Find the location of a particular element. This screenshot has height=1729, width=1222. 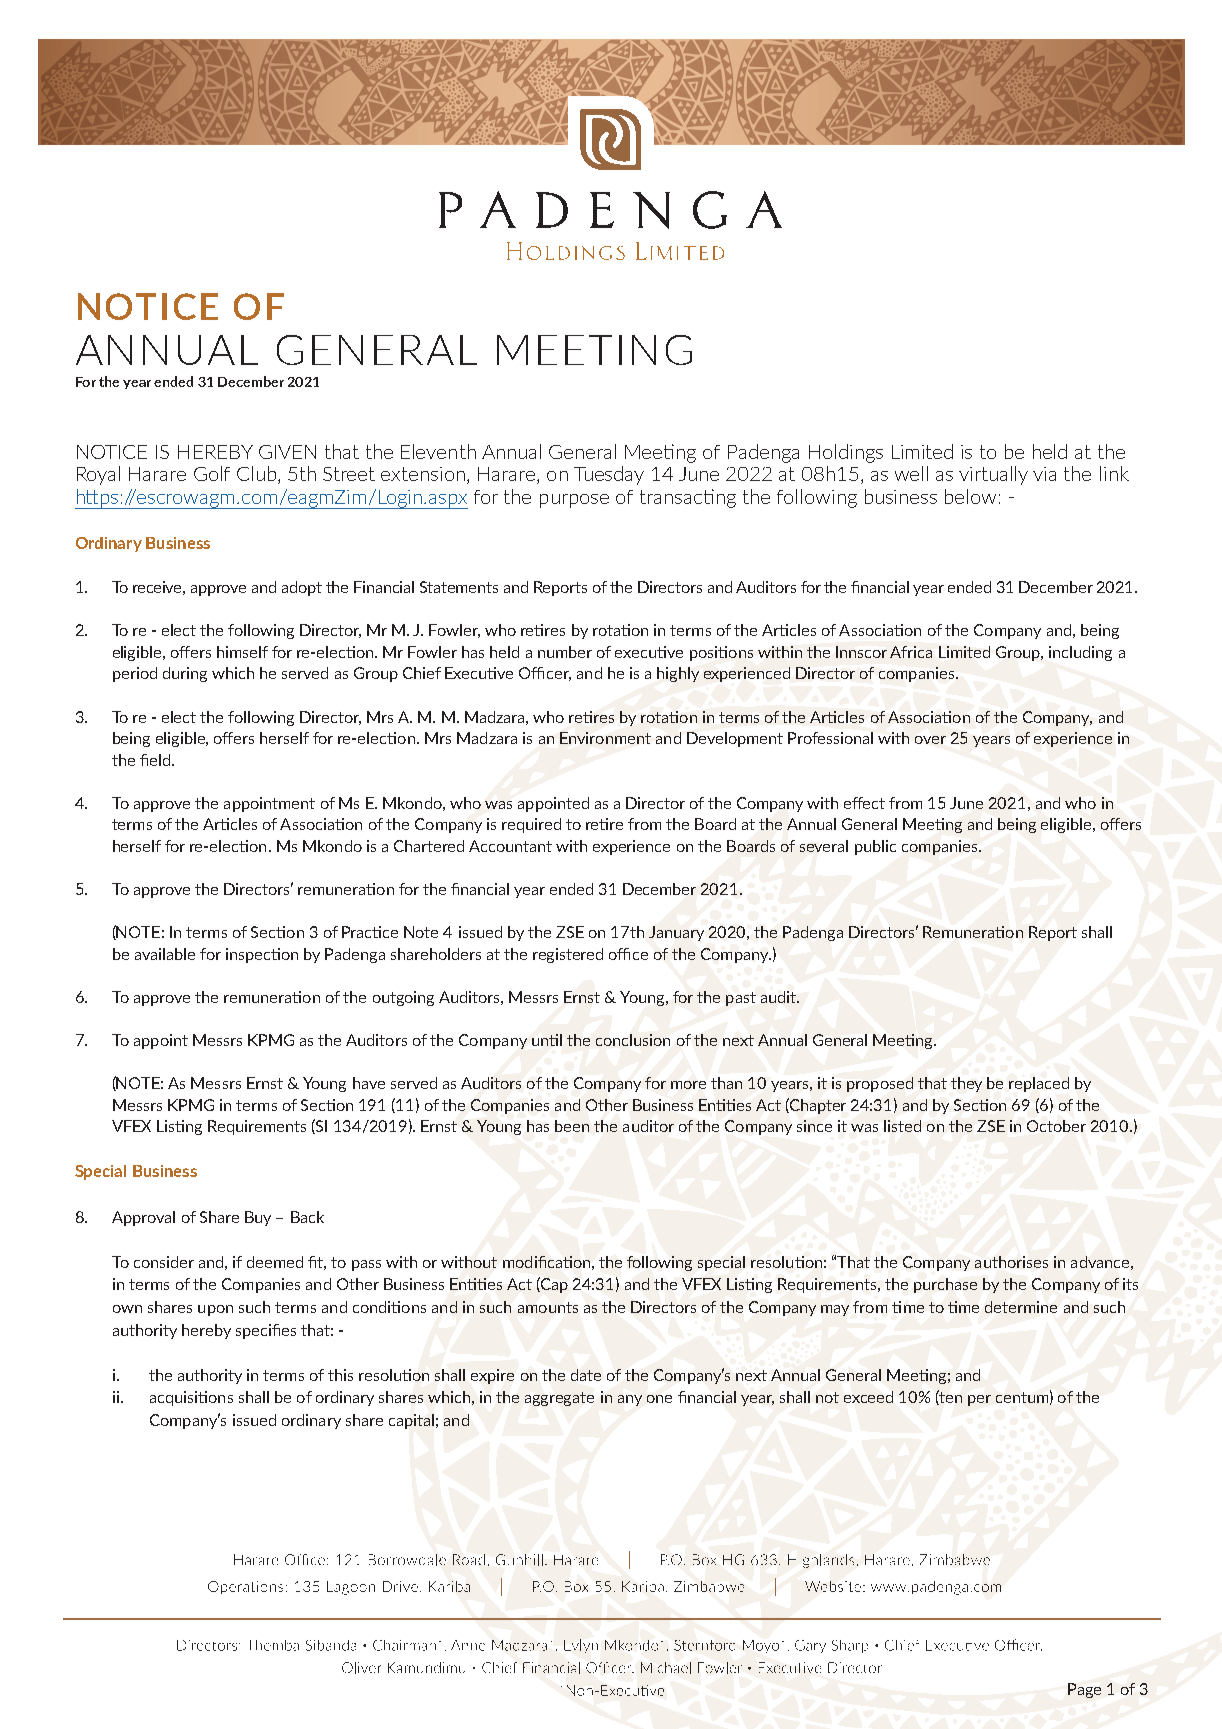

amounts is located at coordinates (548, 1307).
